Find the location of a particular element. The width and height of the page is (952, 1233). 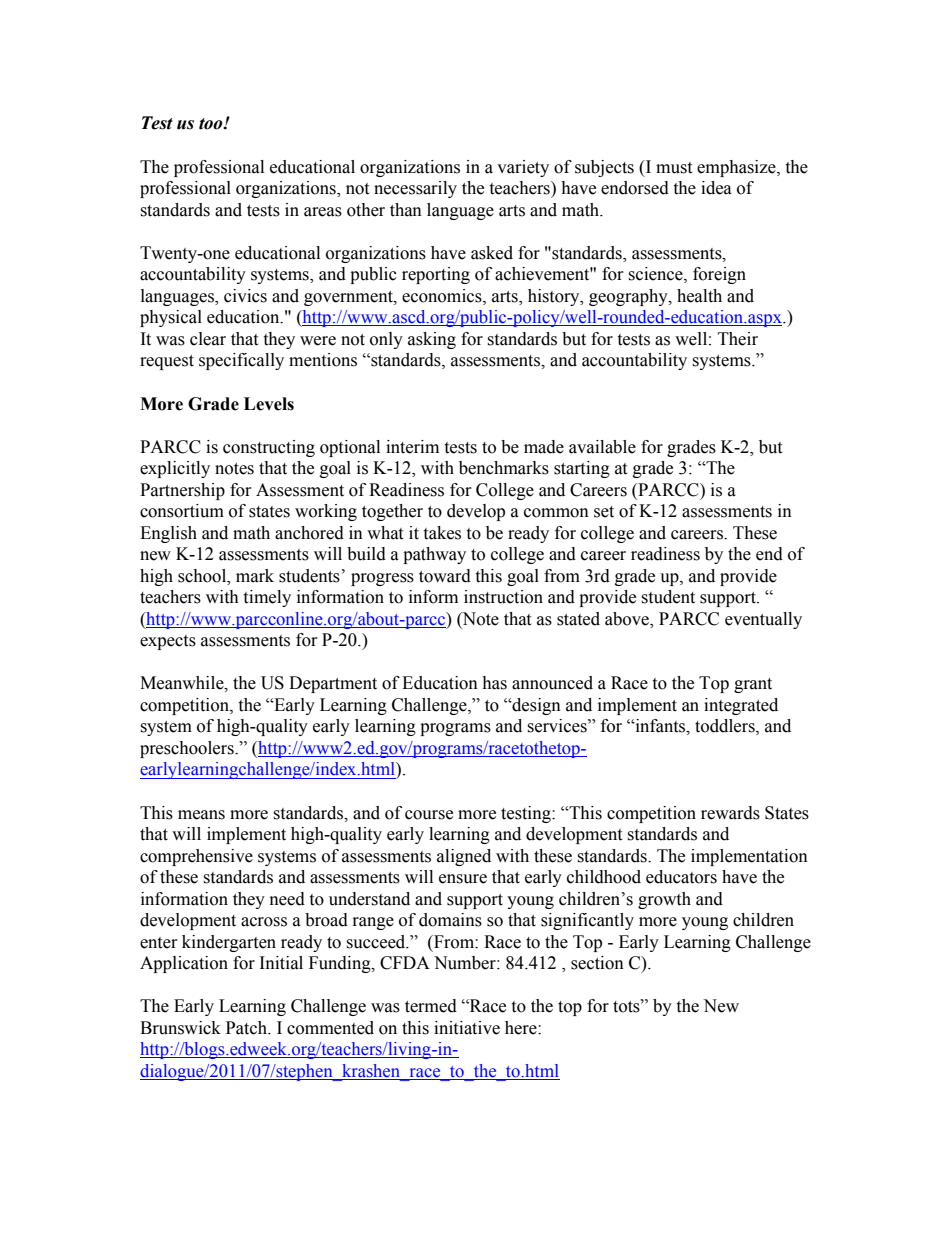

toward is located at coordinates (445, 576).
